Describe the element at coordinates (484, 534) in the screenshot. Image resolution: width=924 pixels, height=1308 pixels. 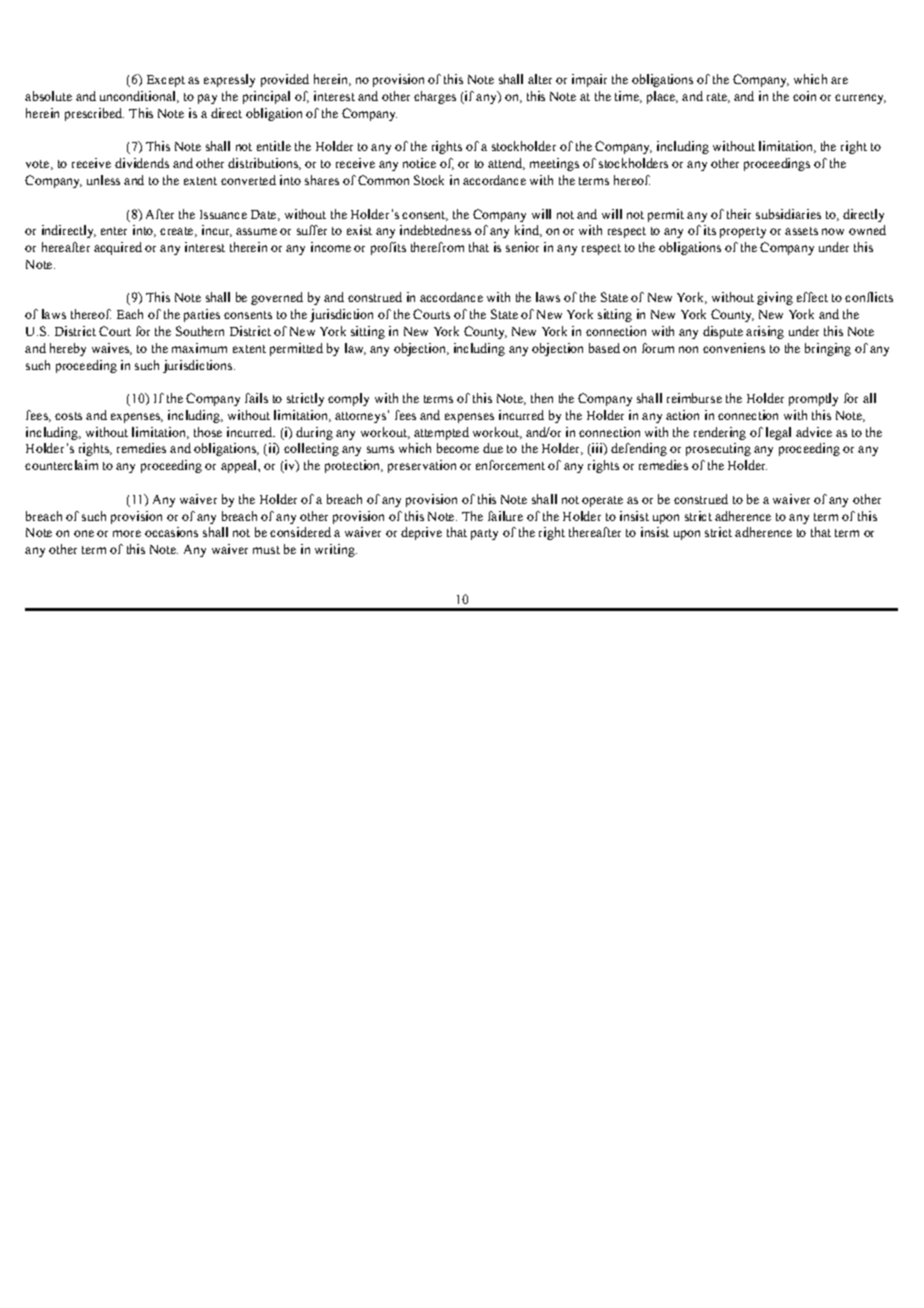
I see `party` at that location.
